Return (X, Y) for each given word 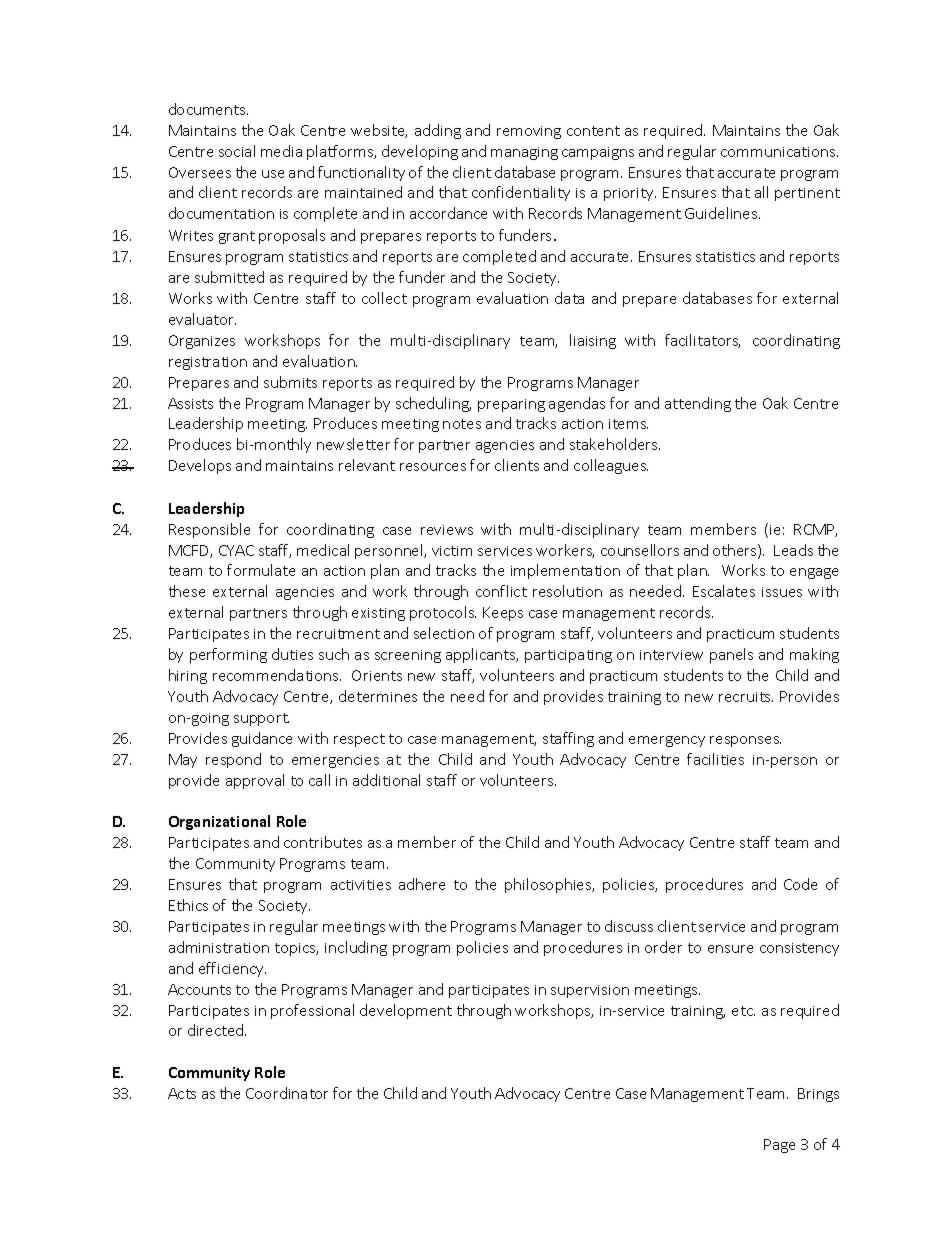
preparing (511, 405)
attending (698, 404)
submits (290, 382)
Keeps (503, 614)
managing (524, 153)
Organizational (219, 822)
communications (779, 152)
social (237, 151)
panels (731, 655)
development (406, 1011)
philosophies (549, 885)
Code (800, 884)
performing (228, 655)
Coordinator (287, 1093)
